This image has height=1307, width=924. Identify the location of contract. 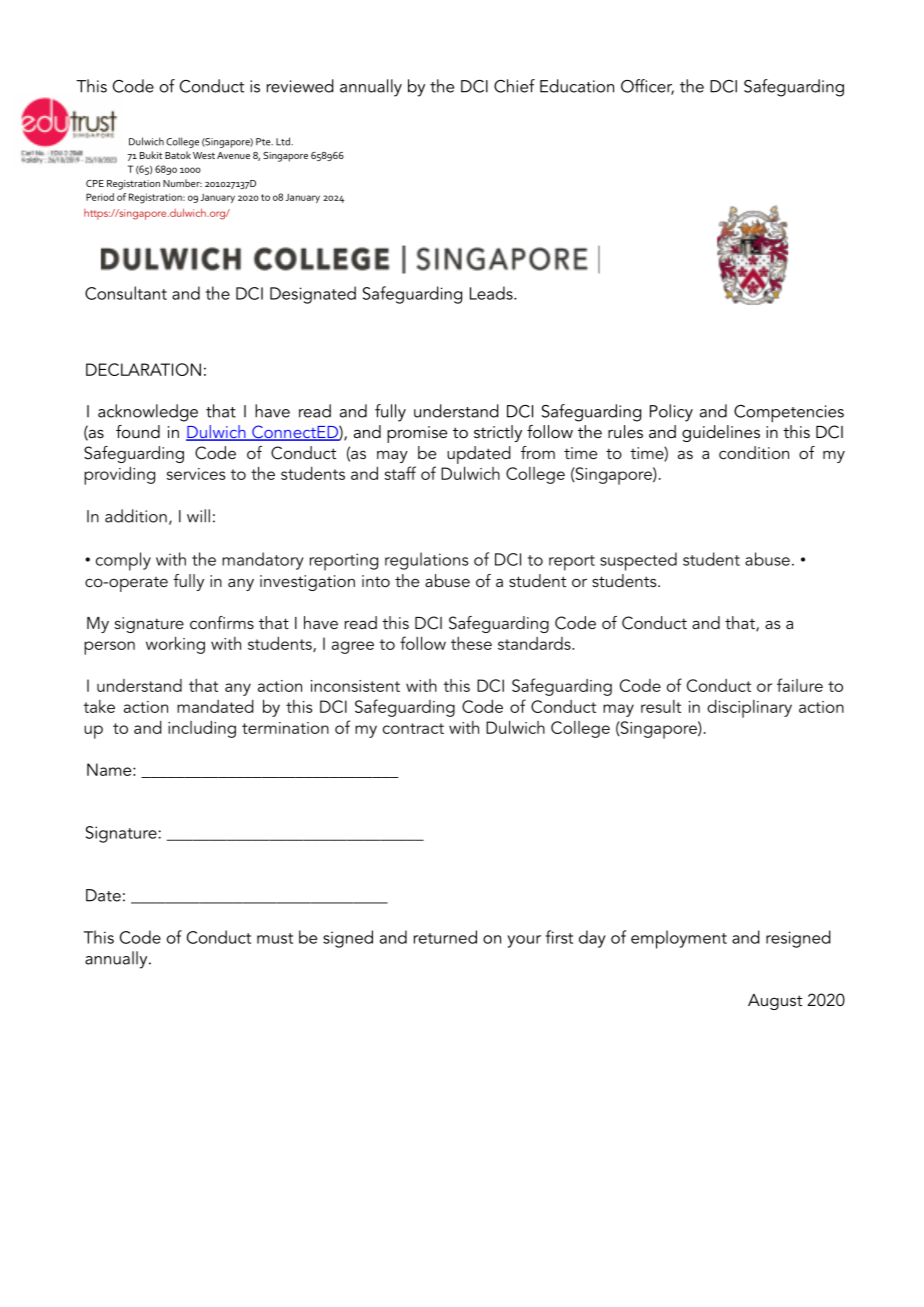
(413, 728).
